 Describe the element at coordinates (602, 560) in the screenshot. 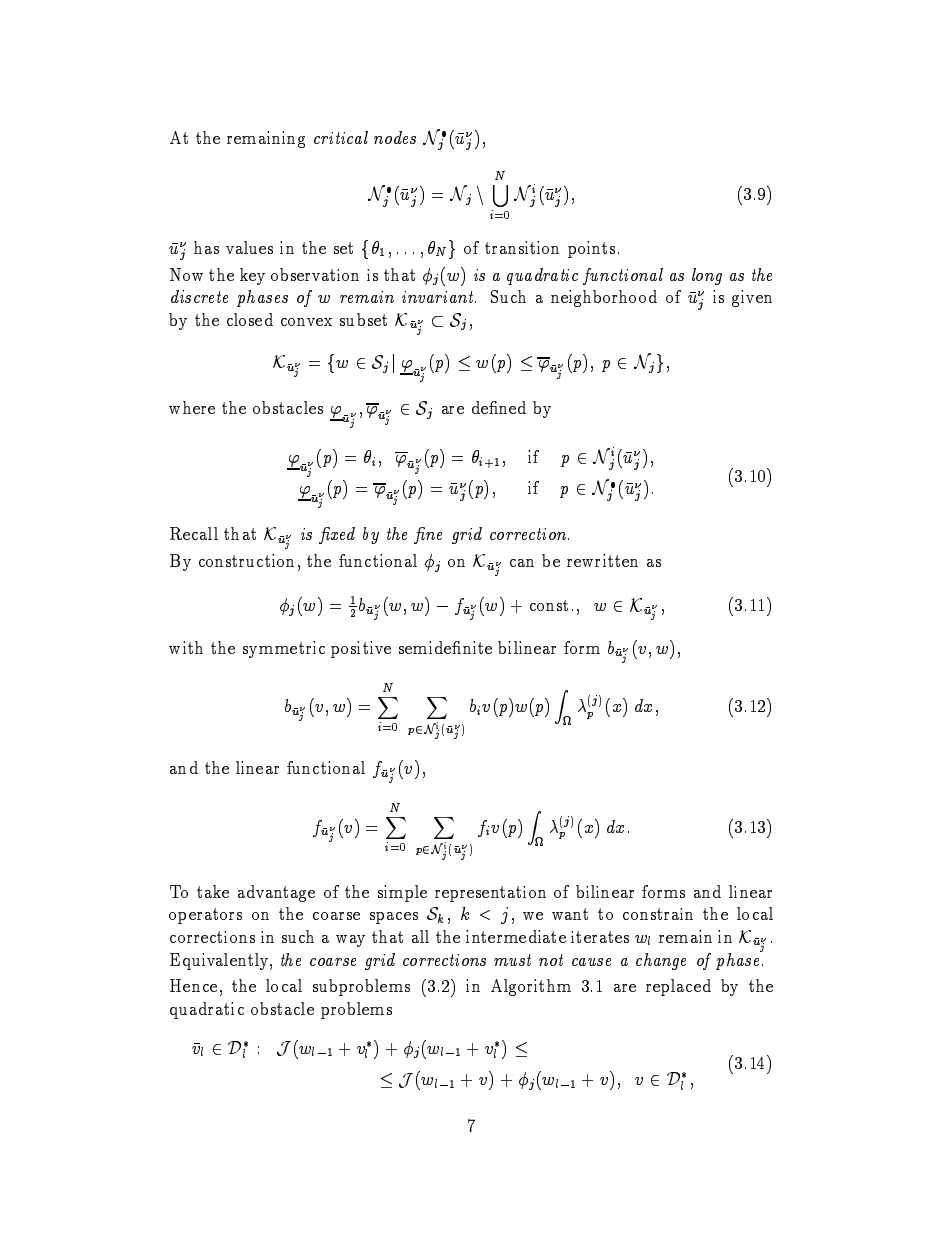

I see `rewritten` at that location.
